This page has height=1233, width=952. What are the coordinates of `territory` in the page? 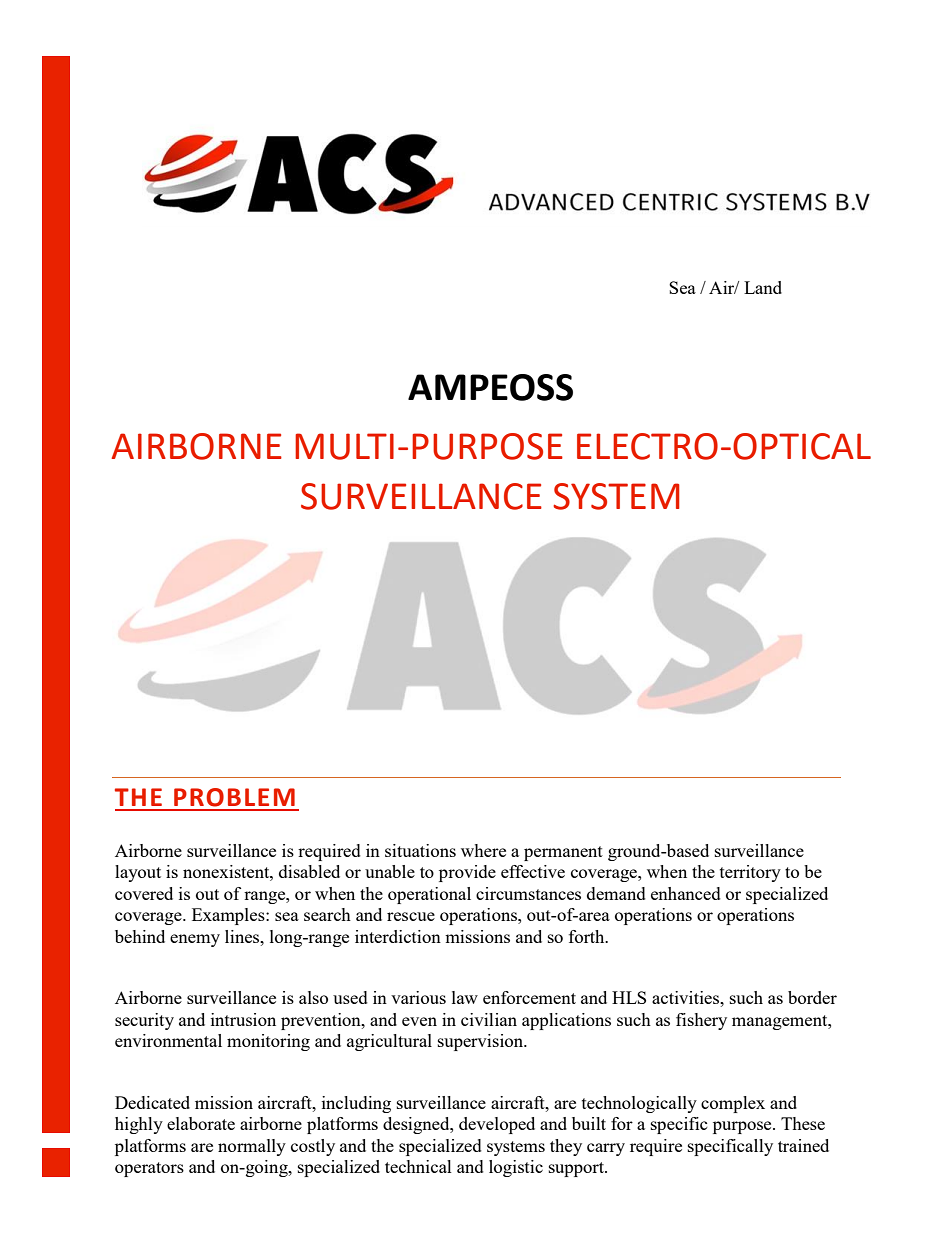 It's located at (750, 873).
